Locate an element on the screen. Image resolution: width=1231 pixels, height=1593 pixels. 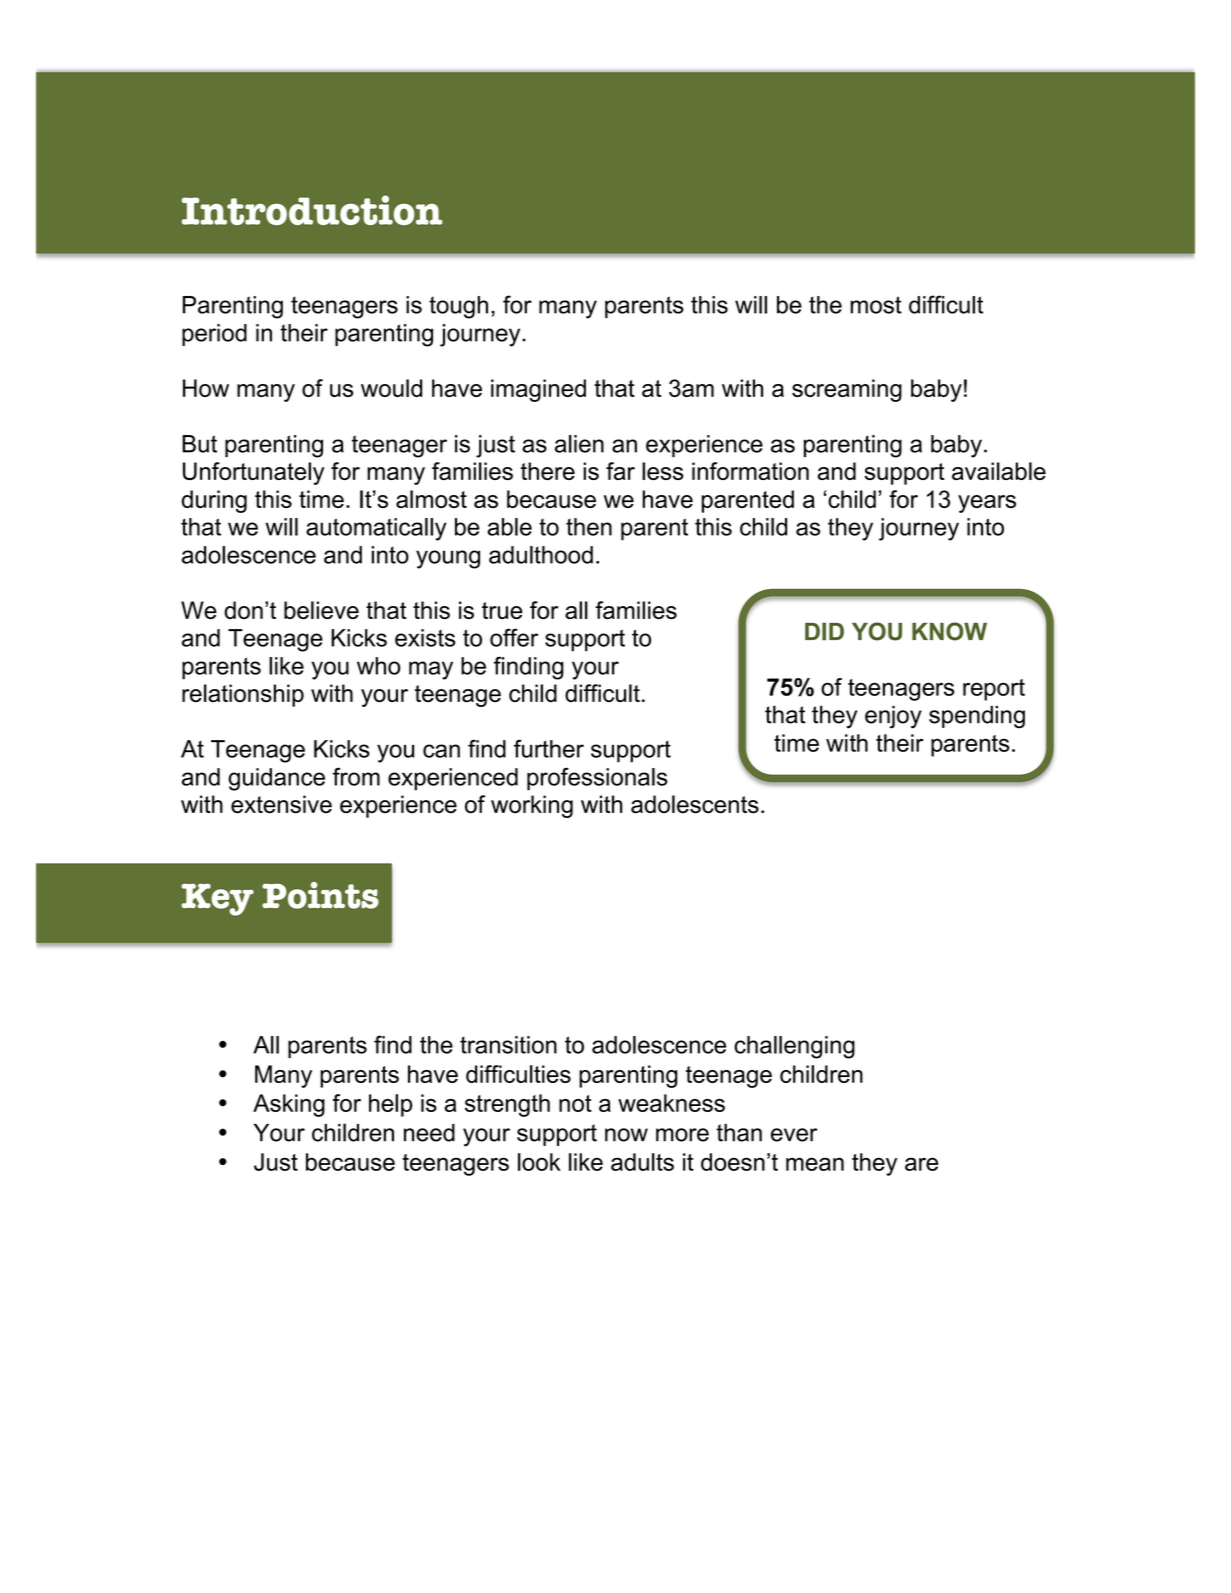
working is located at coordinates (532, 806).
